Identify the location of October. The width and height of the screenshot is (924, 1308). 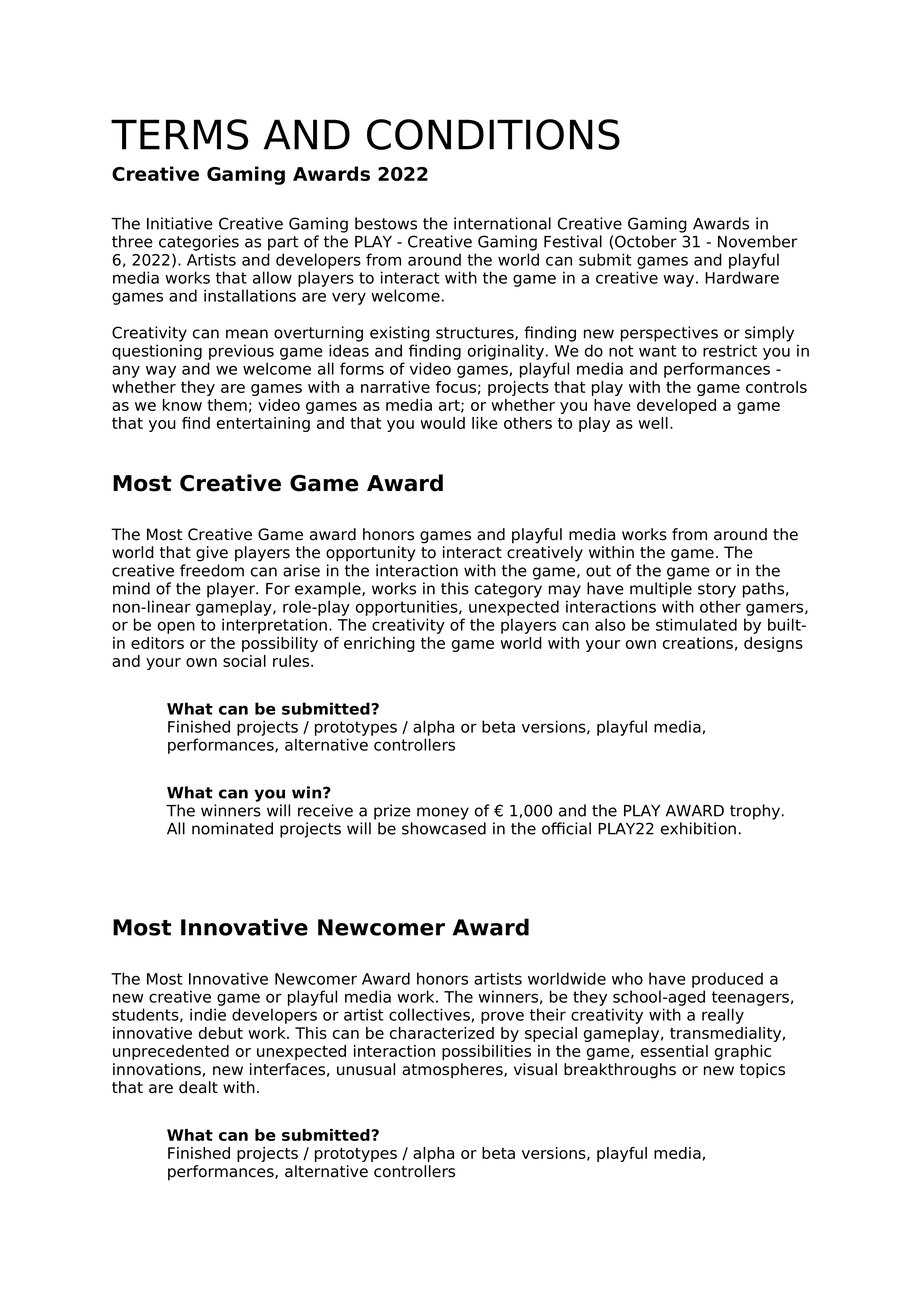
(646, 241).
